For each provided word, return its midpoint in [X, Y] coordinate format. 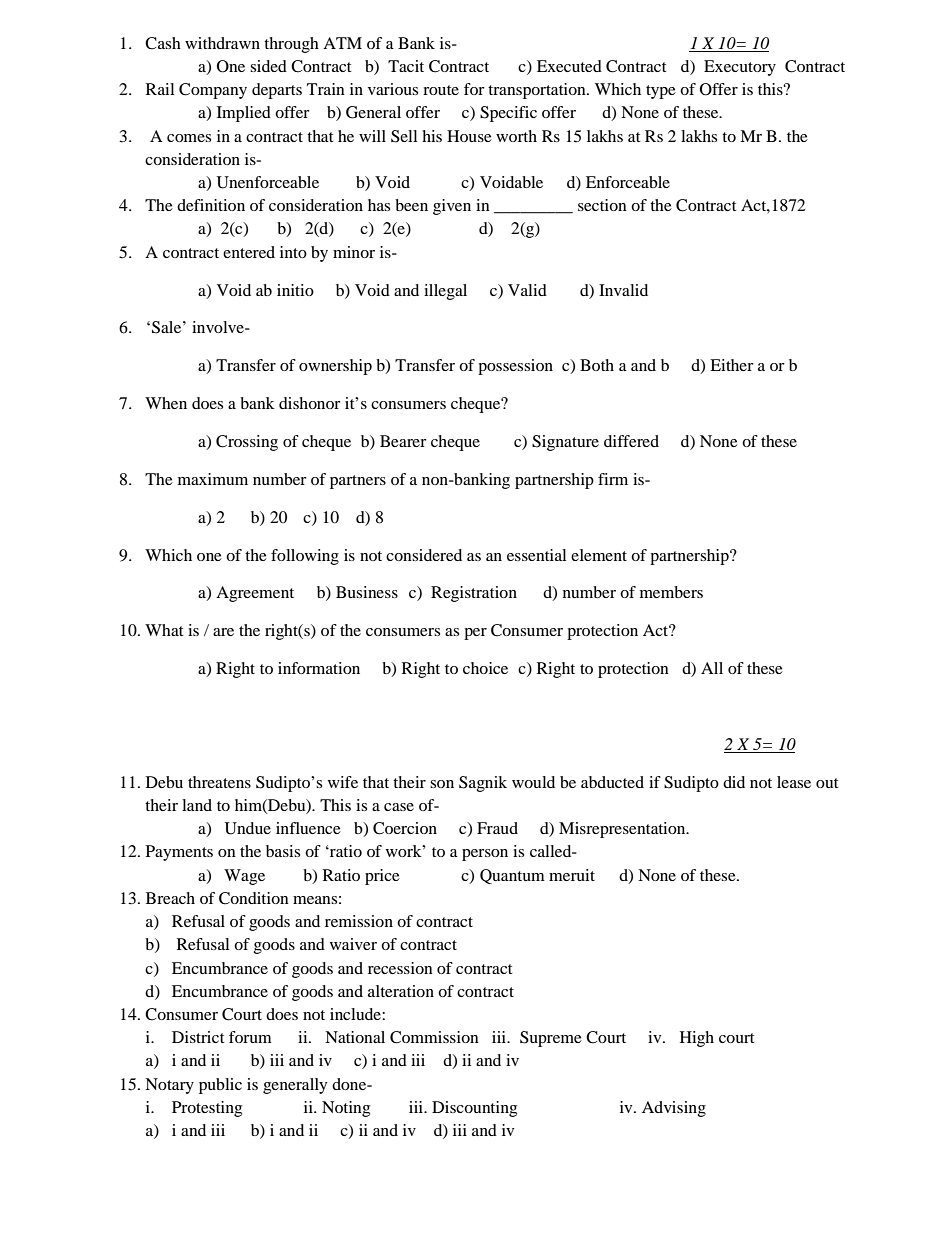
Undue [248, 828]
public [220, 1086]
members [671, 592]
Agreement [255, 594]
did [734, 782]
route [441, 90]
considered [424, 555]
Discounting [474, 1109]
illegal [445, 292]
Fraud [497, 828]
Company [213, 91]
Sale [168, 327]
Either [732, 365]
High [697, 1039]
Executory [740, 68]
